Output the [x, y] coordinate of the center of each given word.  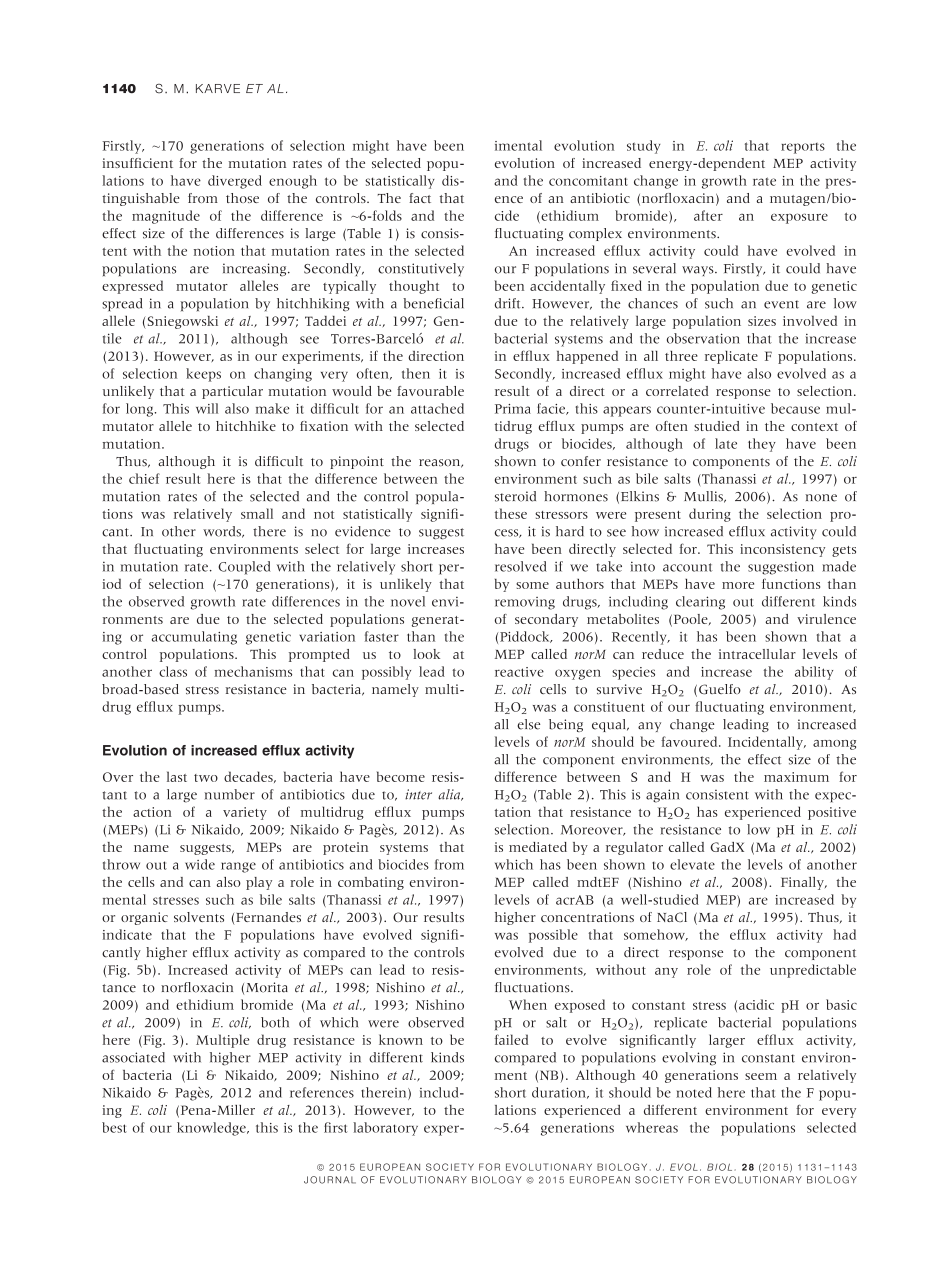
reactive [519, 672]
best [114, 1127]
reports [803, 148]
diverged [235, 182]
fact [420, 198]
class [173, 671]
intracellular [757, 654]
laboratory [385, 1129]
